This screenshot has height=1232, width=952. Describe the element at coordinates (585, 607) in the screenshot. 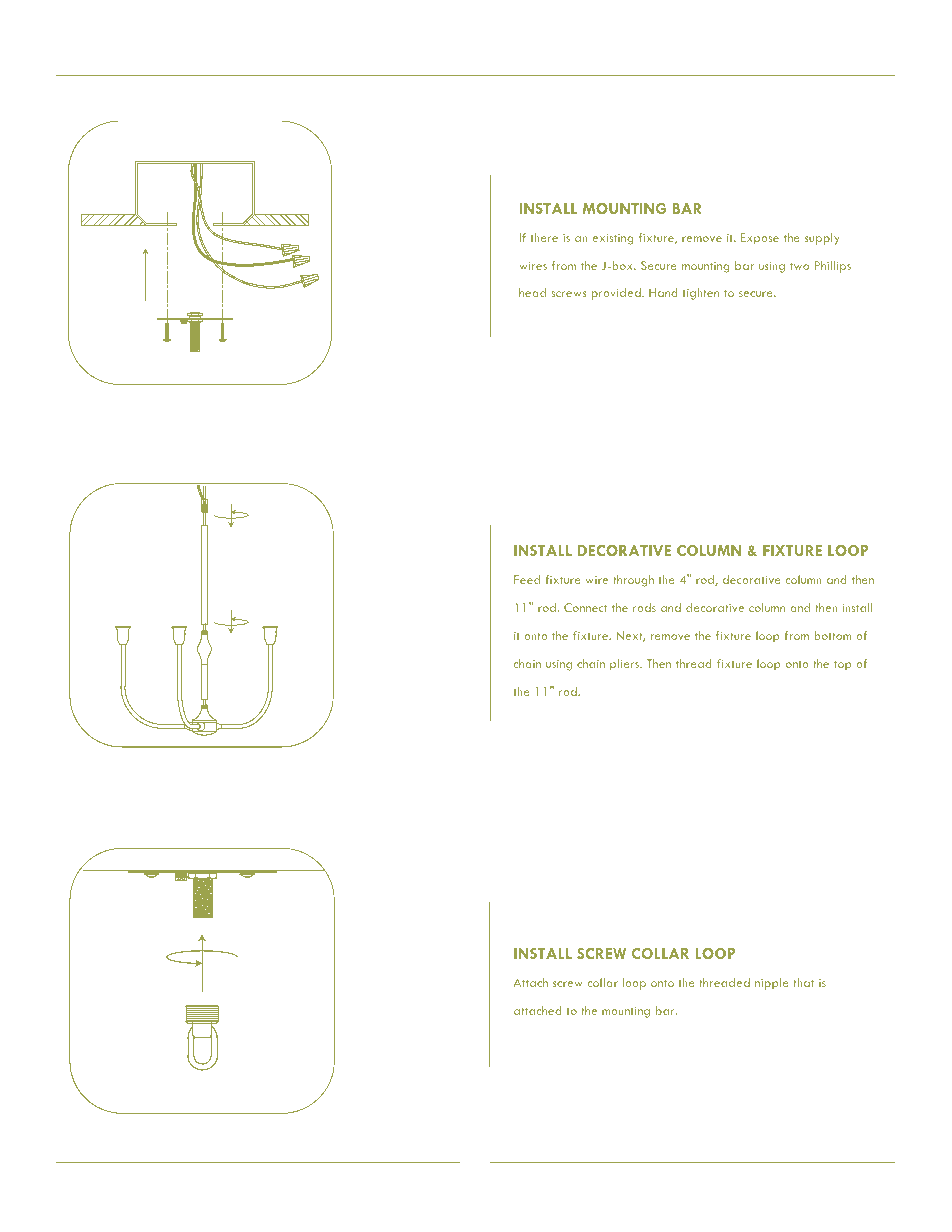

I see `Connect` at that location.
